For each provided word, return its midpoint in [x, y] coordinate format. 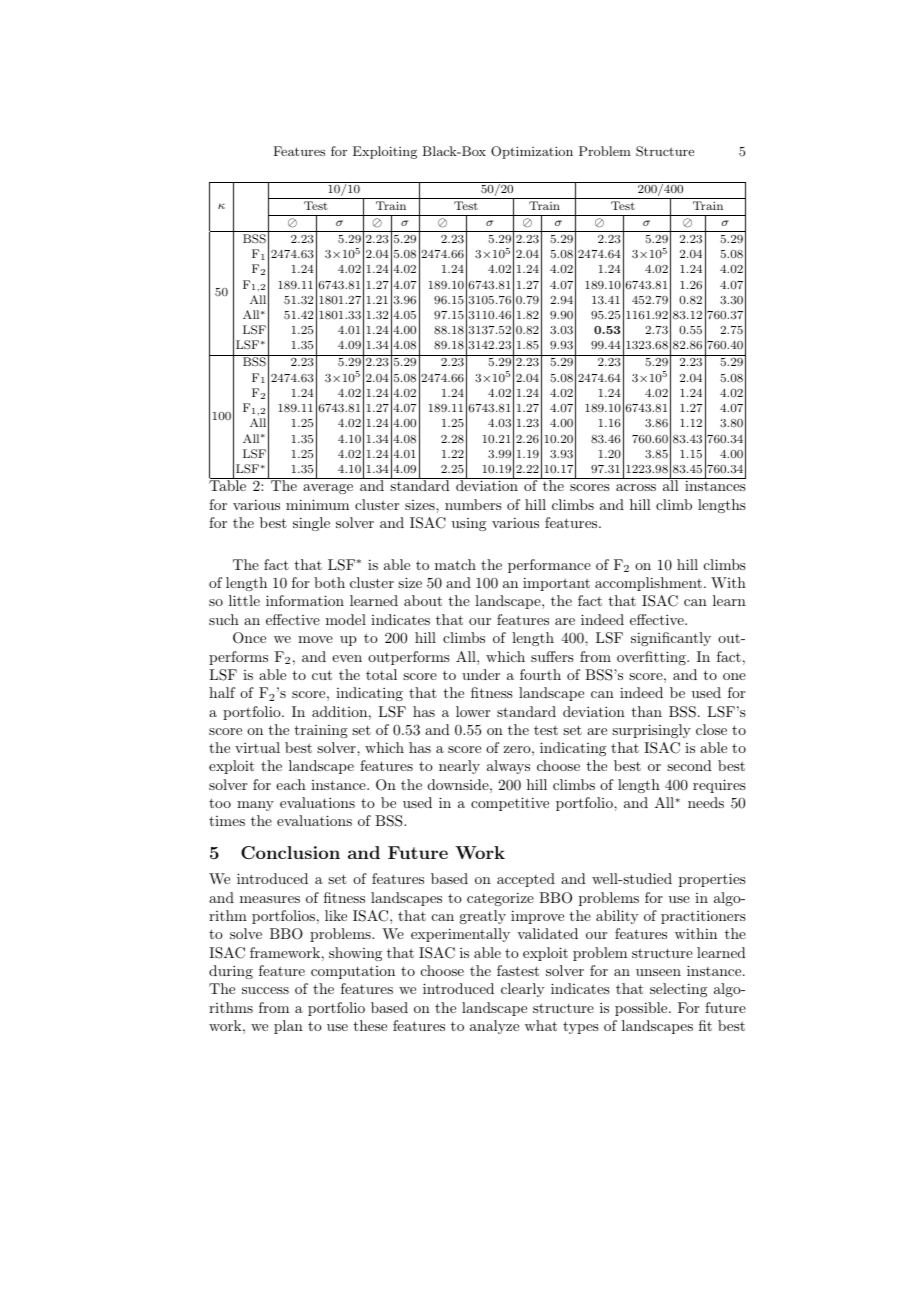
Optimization [532, 152]
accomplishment [648, 584]
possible [641, 1009]
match [455, 564]
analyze [494, 1027]
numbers [473, 504]
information [305, 600]
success [265, 990]
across [636, 487]
